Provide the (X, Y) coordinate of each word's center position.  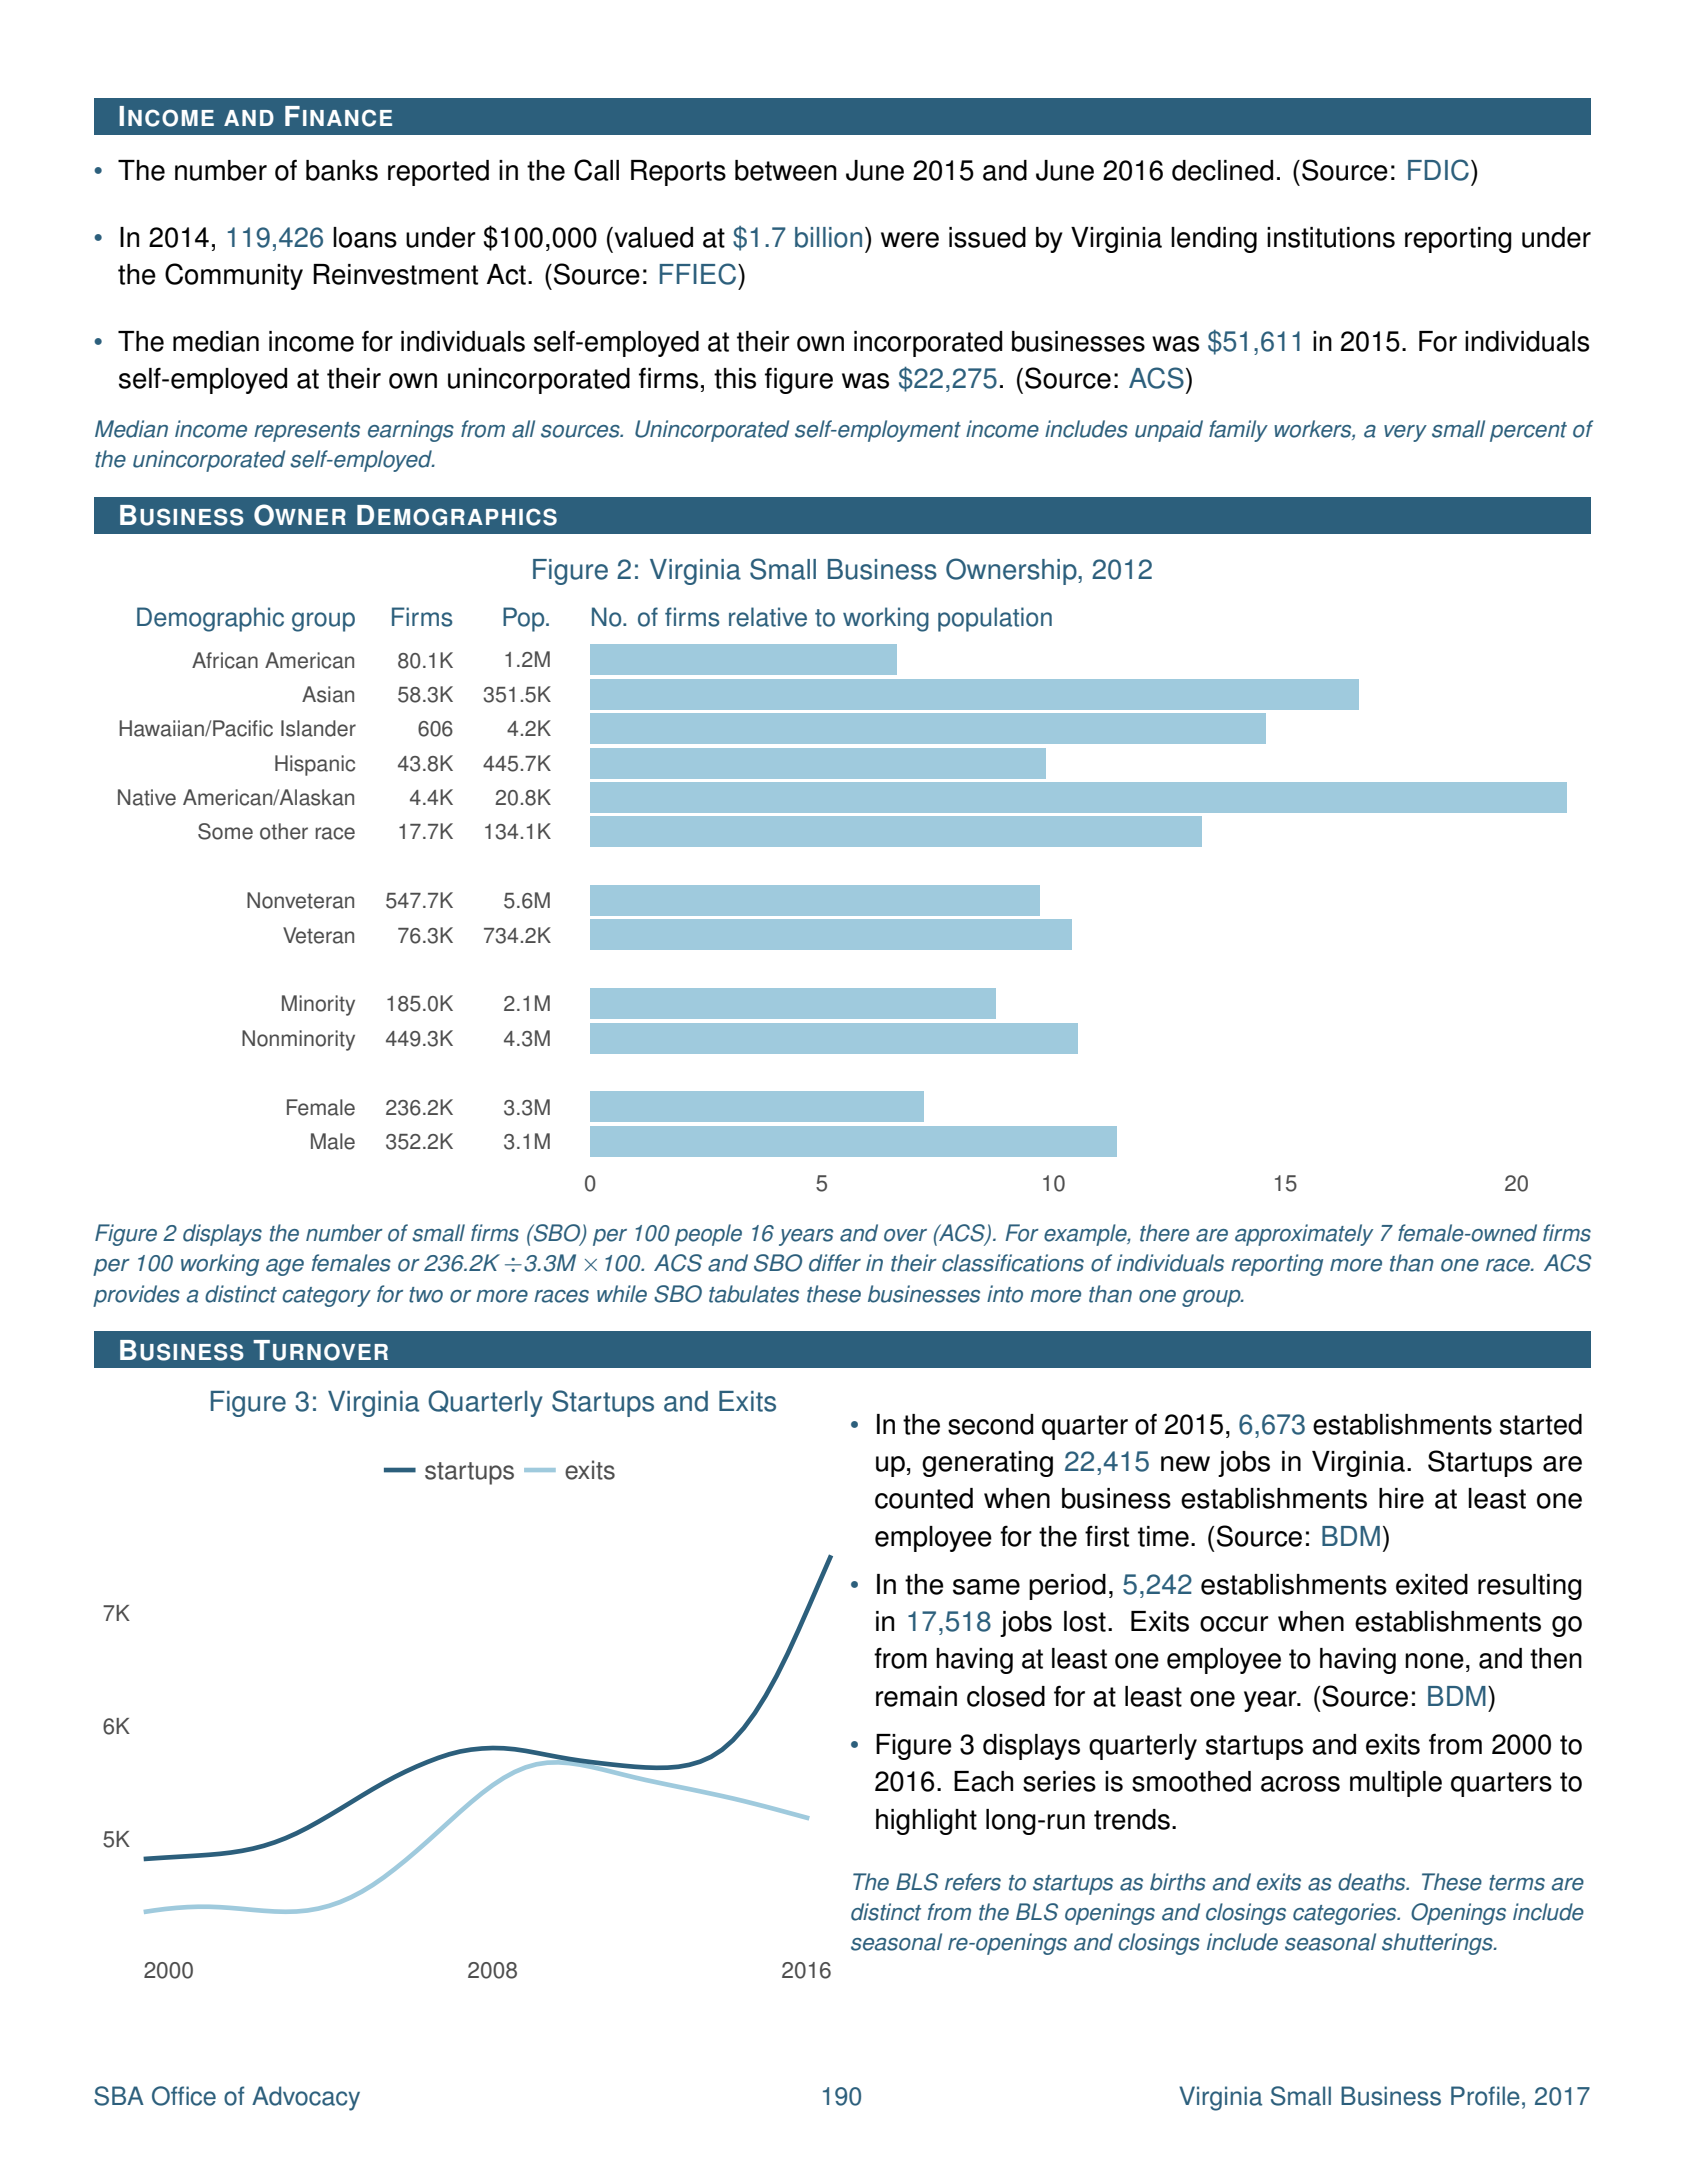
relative (768, 617)
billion (828, 237)
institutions (1331, 237)
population (995, 619)
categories (1346, 1914)
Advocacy (306, 2098)
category (326, 1297)
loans (365, 237)
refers (973, 1882)
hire (1401, 1498)
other (284, 831)
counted (924, 1498)
